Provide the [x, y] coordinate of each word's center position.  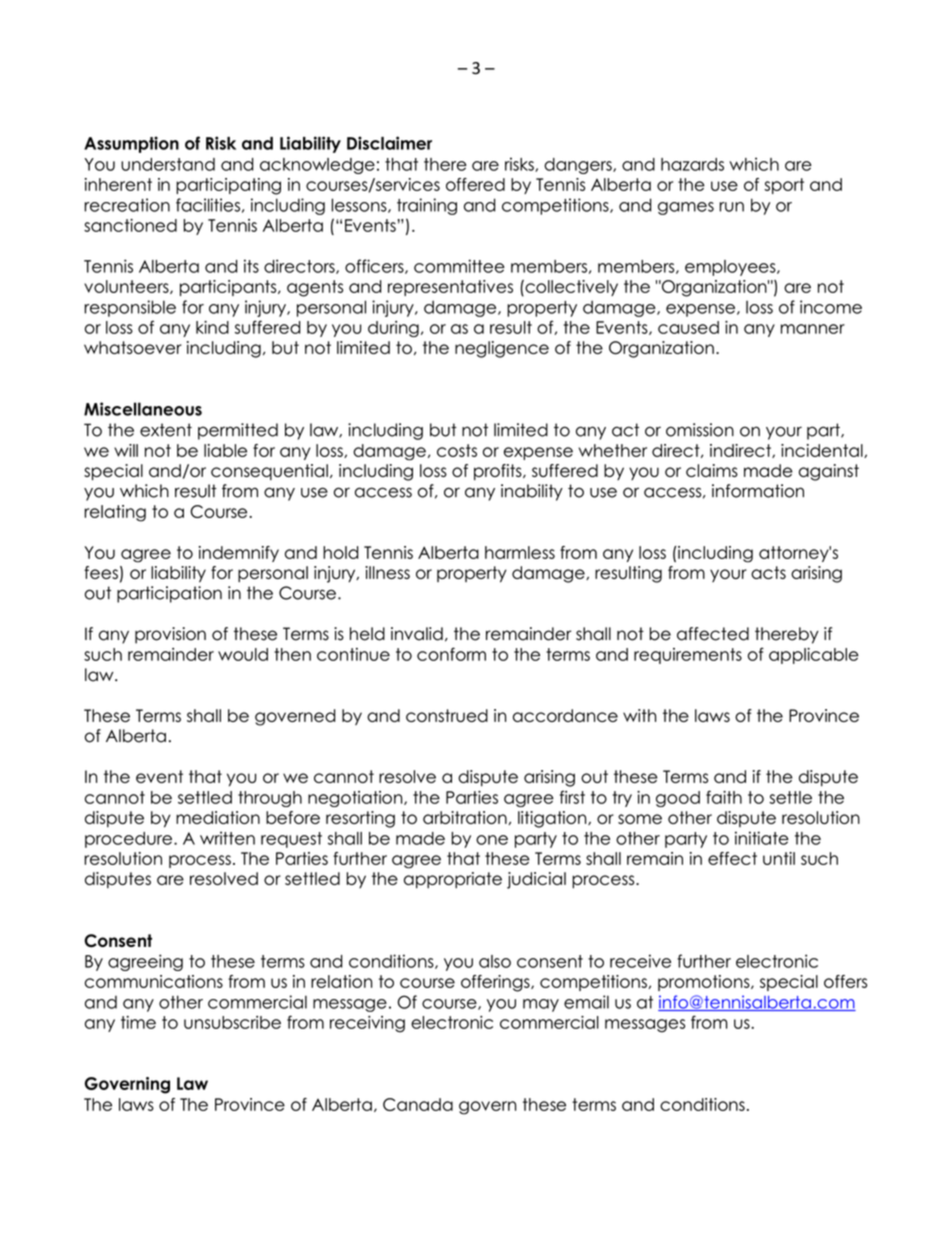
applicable [814, 656]
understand [168, 164]
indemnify [239, 554]
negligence [502, 349]
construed [447, 715]
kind [212, 327]
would [243, 654]
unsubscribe [232, 1022]
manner [813, 329]
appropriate [453, 880]
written [227, 838]
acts [768, 572]
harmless [520, 552]
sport [784, 186]
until [779, 858]
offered [475, 184]
